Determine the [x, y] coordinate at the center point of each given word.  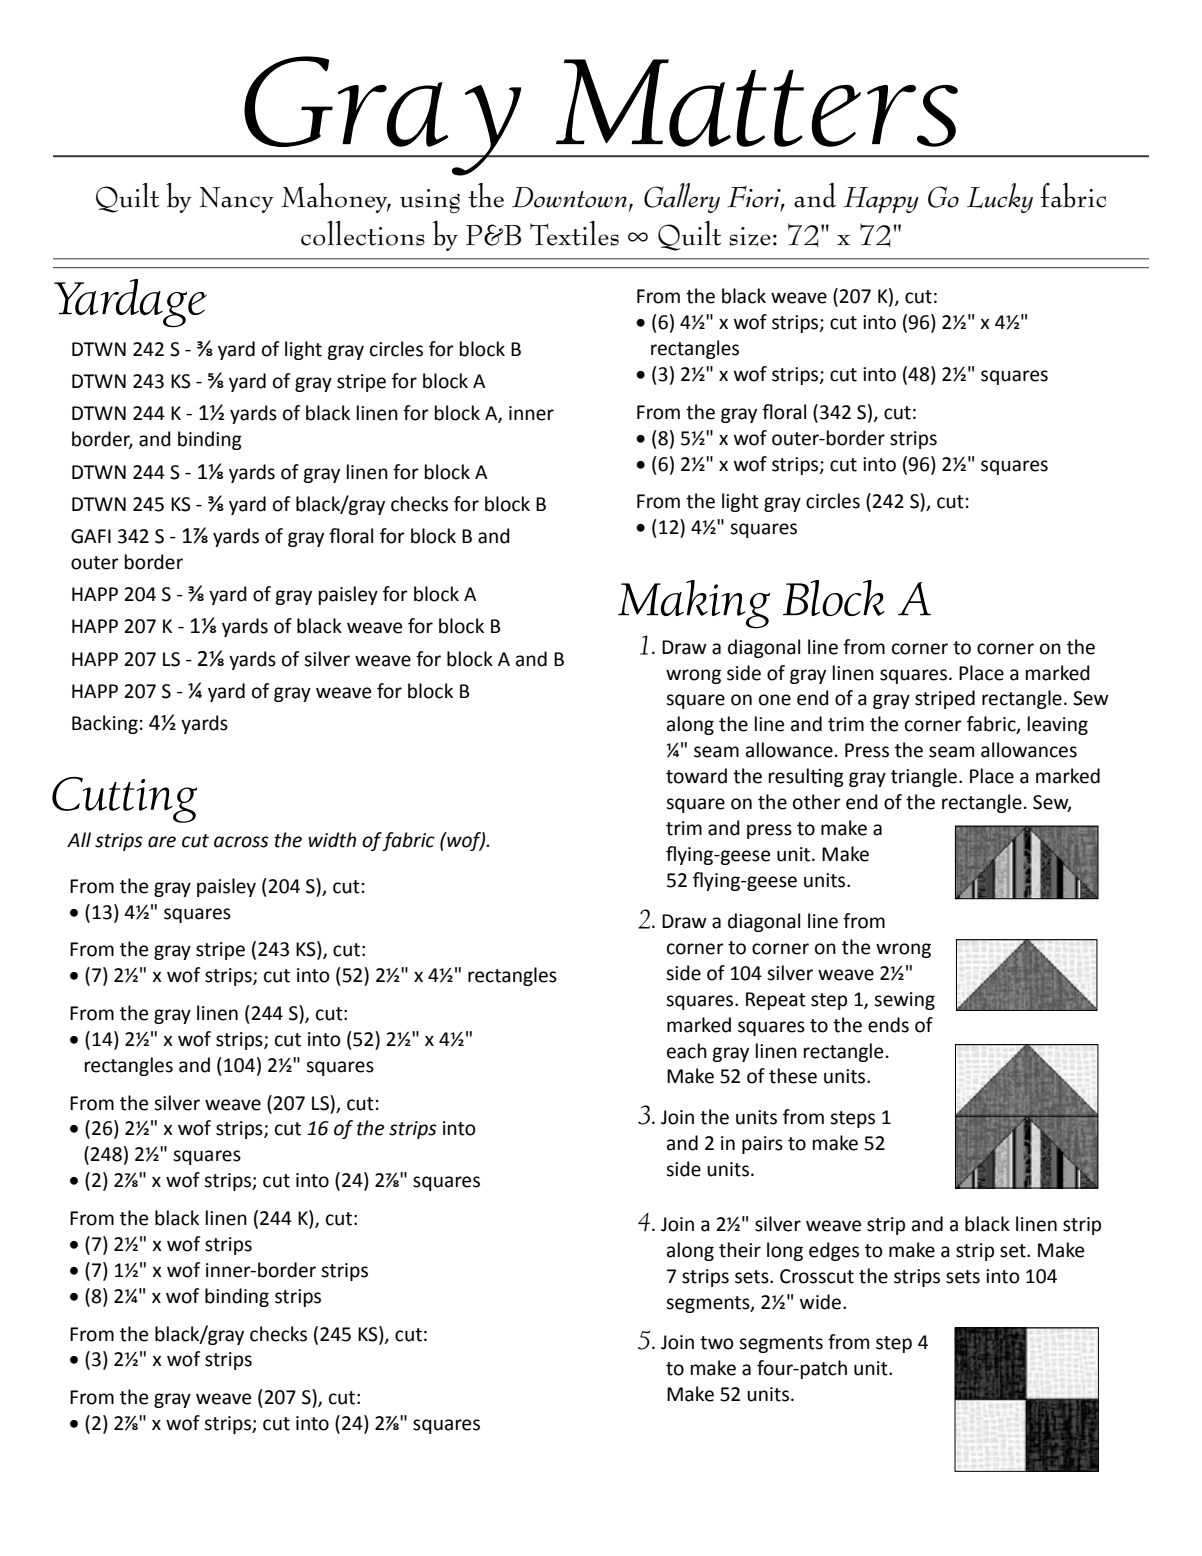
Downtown [569, 197]
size [750, 236]
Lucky [1000, 198]
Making [694, 604]
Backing [105, 724]
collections [363, 233]
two [717, 1343]
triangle [924, 777]
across [241, 842]
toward [696, 776]
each [687, 1051]
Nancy [237, 200]
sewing [904, 1001]
